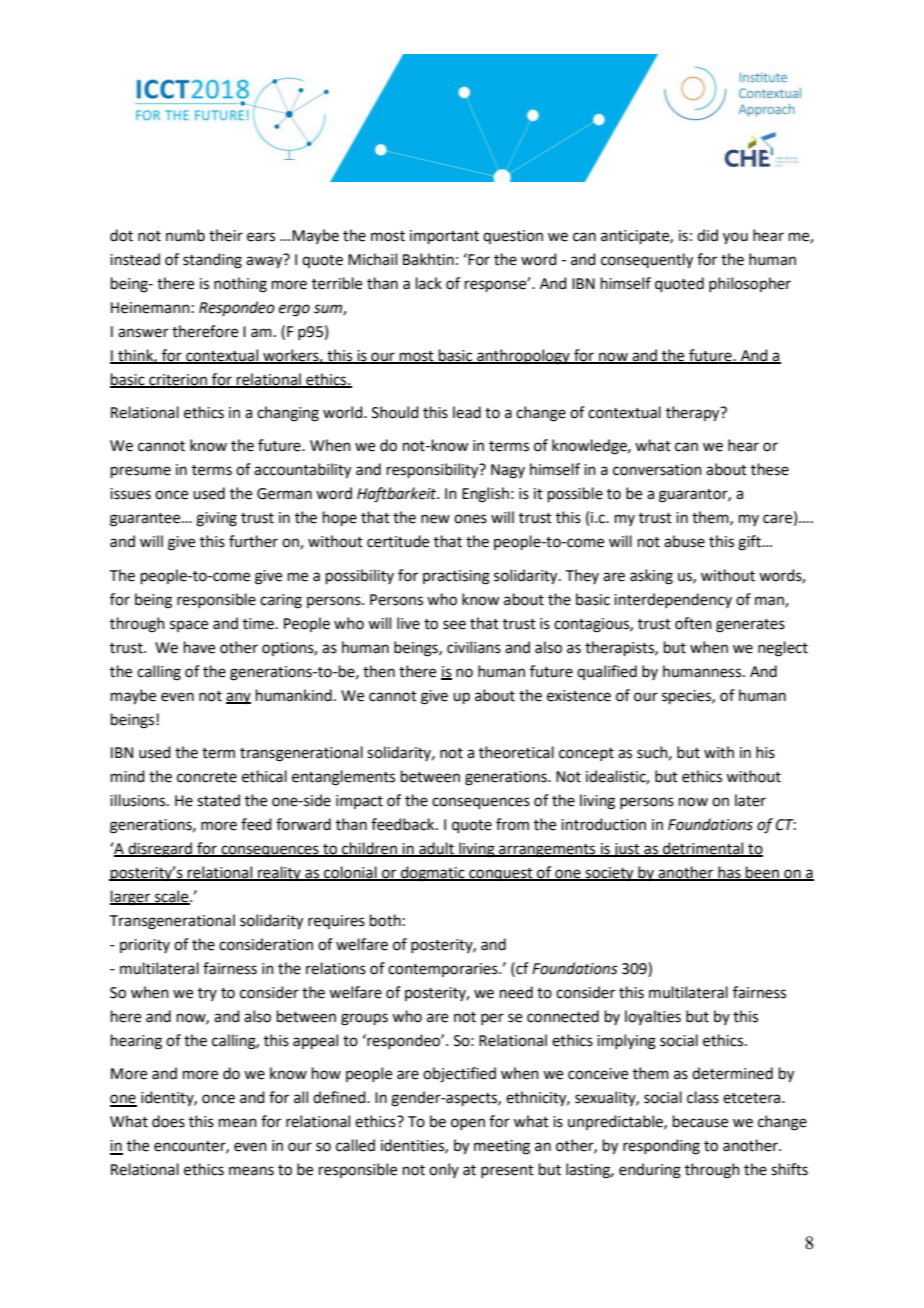 The image size is (924, 1308). What do you see at coordinates (783, 649) in the page?
I see `neglect` at bounding box center [783, 649].
